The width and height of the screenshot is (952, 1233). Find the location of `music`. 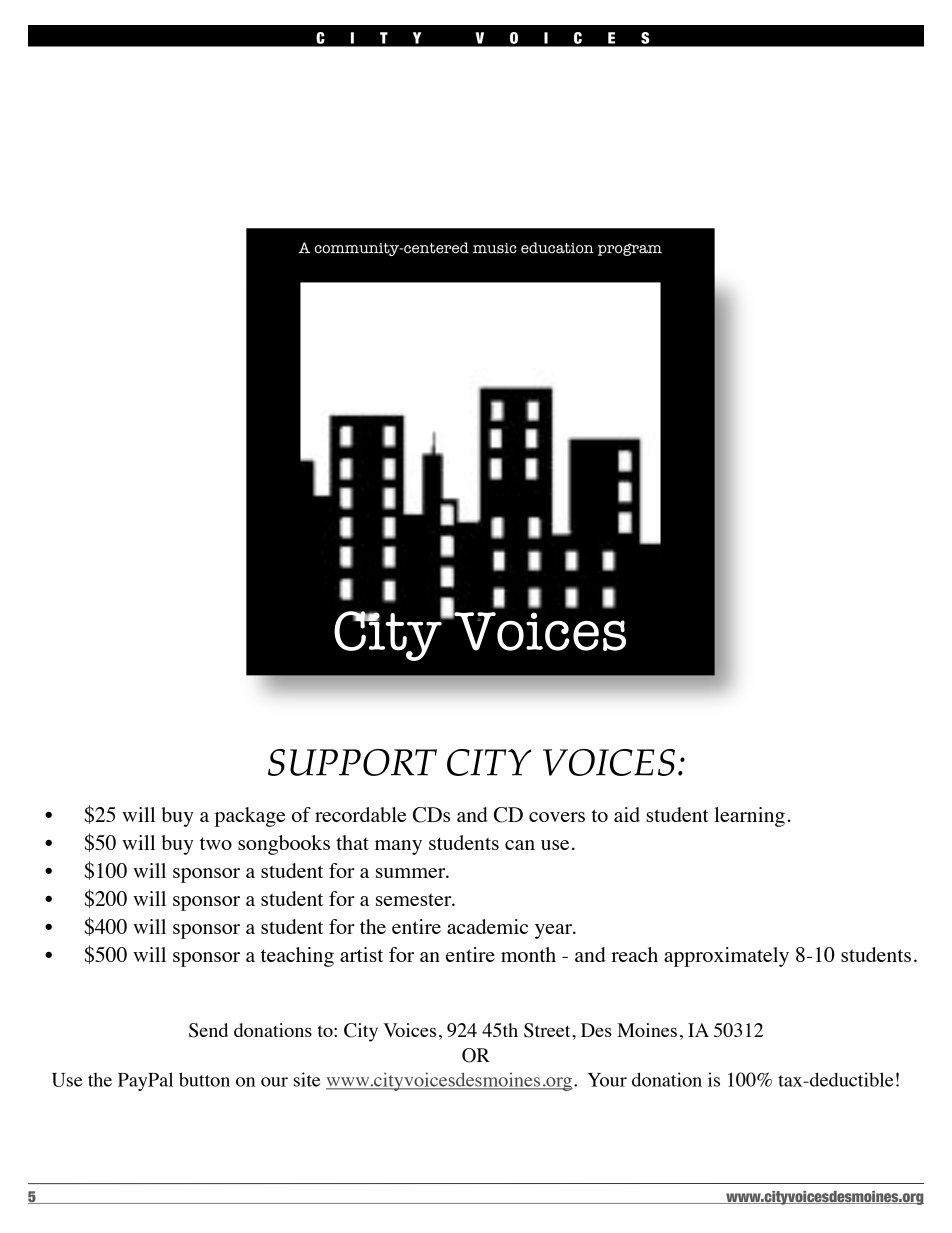

music is located at coordinates (495, 248).
